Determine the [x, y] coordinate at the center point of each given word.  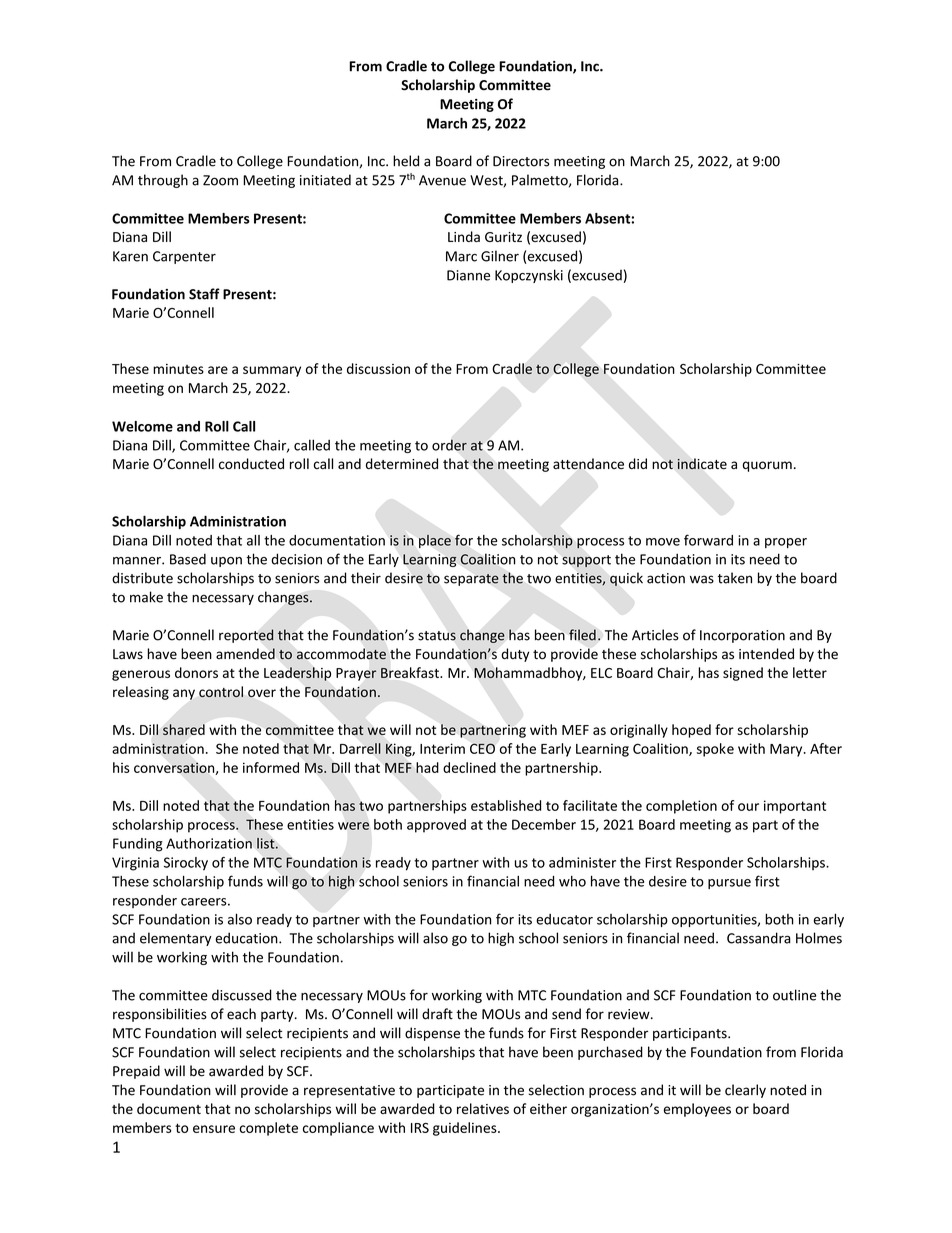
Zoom [220, 180]
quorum [767, 466]
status [437, 636]
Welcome [142, 426]
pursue [729, 884]
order [449, 445]
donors [196, 672]
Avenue [442, 180]
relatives [483, 1108]
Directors [521, 161]
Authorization [209, 843]
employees [697, 1110]
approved [436, 826]
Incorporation [742, 636]
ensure [214, 1129]
